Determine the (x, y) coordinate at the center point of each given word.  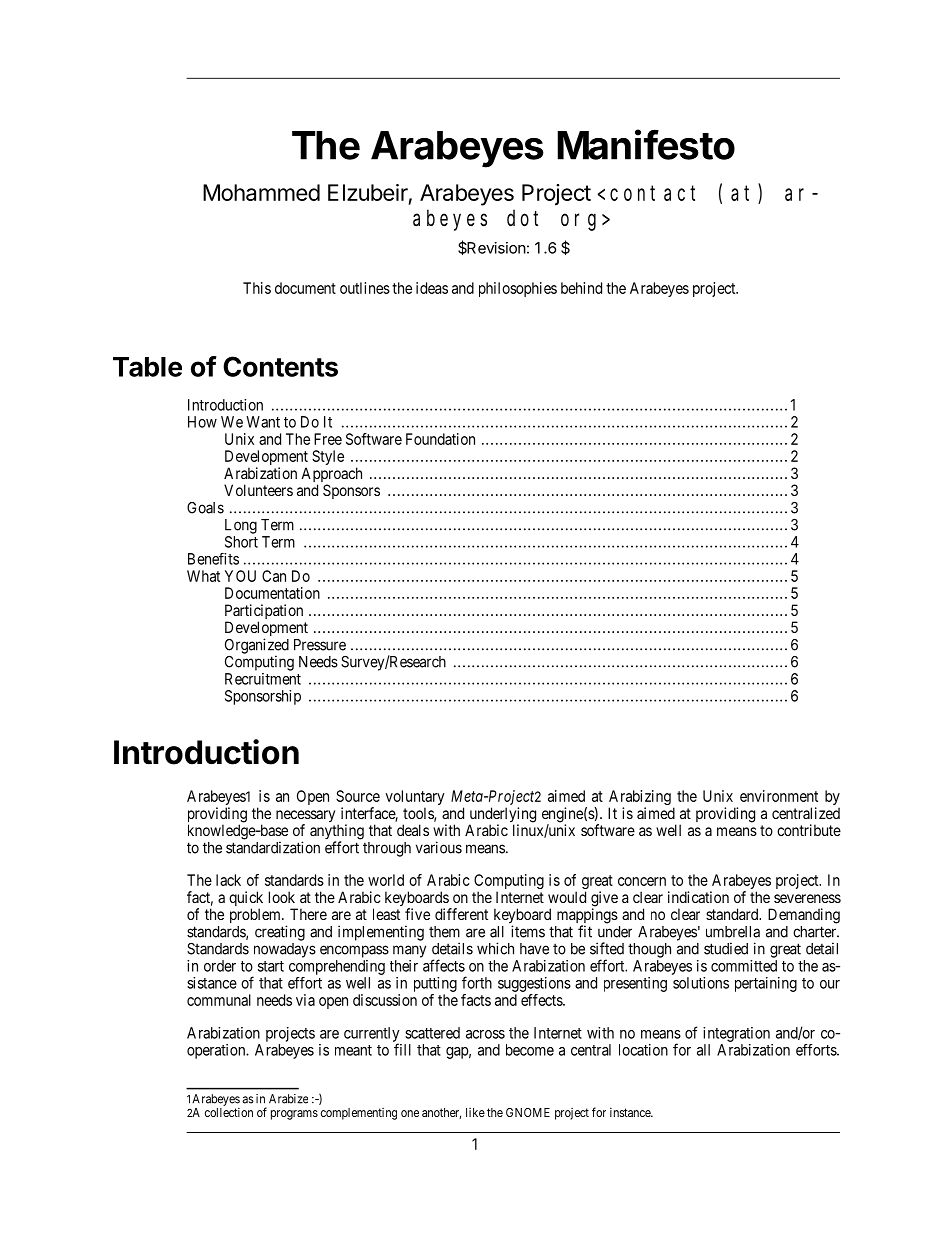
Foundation (440, 439)
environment (779, 796)
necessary (305, 817)
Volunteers (258, 490)
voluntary (415, 799)
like (475, 1112)
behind (581, 288)
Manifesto (646, 144)
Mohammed (261, 192)
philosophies (518, 289)
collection (229, 1112)
